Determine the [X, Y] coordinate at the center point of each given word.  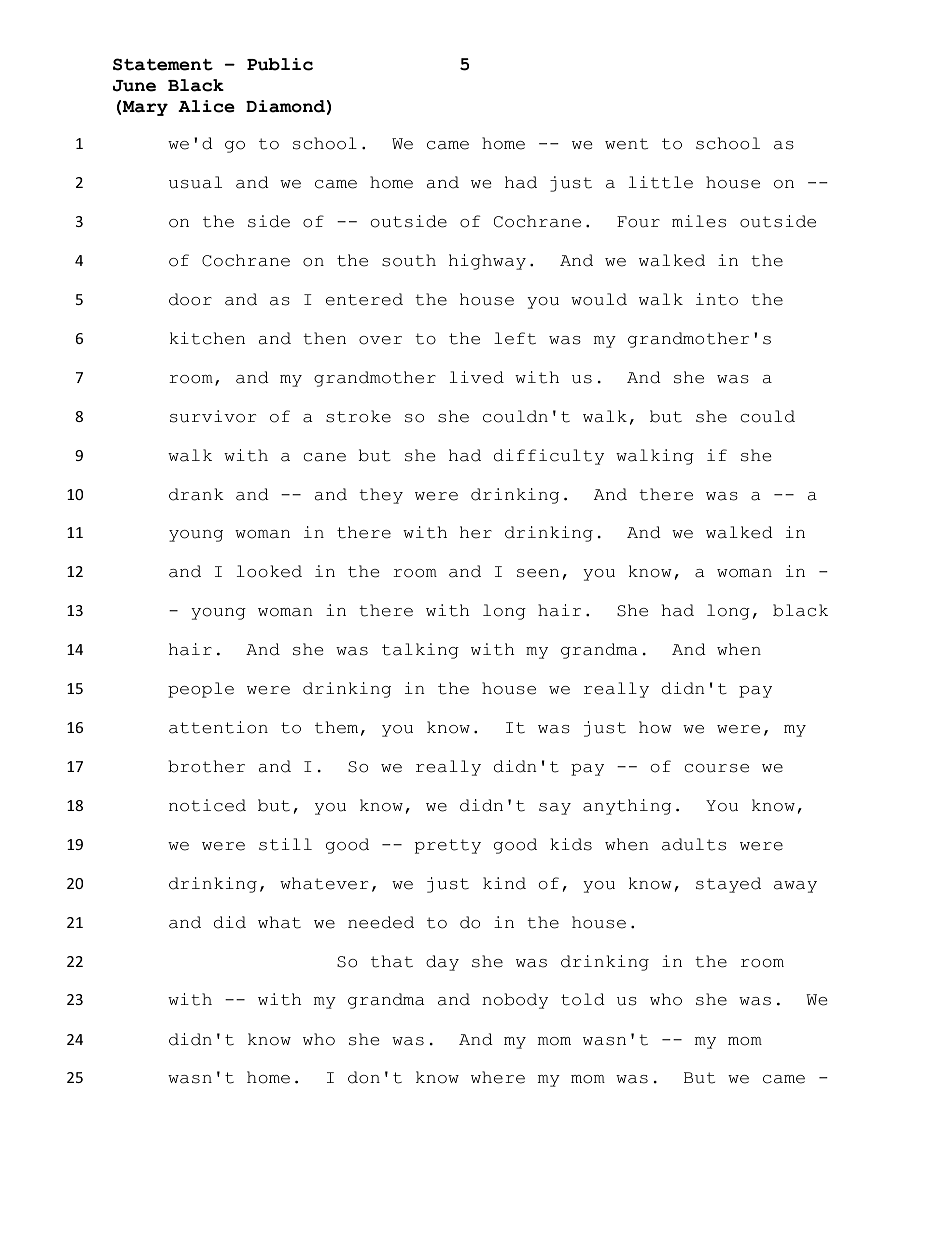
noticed [207, 805]
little [661, 182]
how [655, 727]
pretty [448, 846]
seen [538, 573]
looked [269, 571]
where [498, 1077]
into [717, 299]
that [392, 961]
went [626, 144]
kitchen [207, 338]
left [515, 338]
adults [694, 844]
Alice [206, 106]
